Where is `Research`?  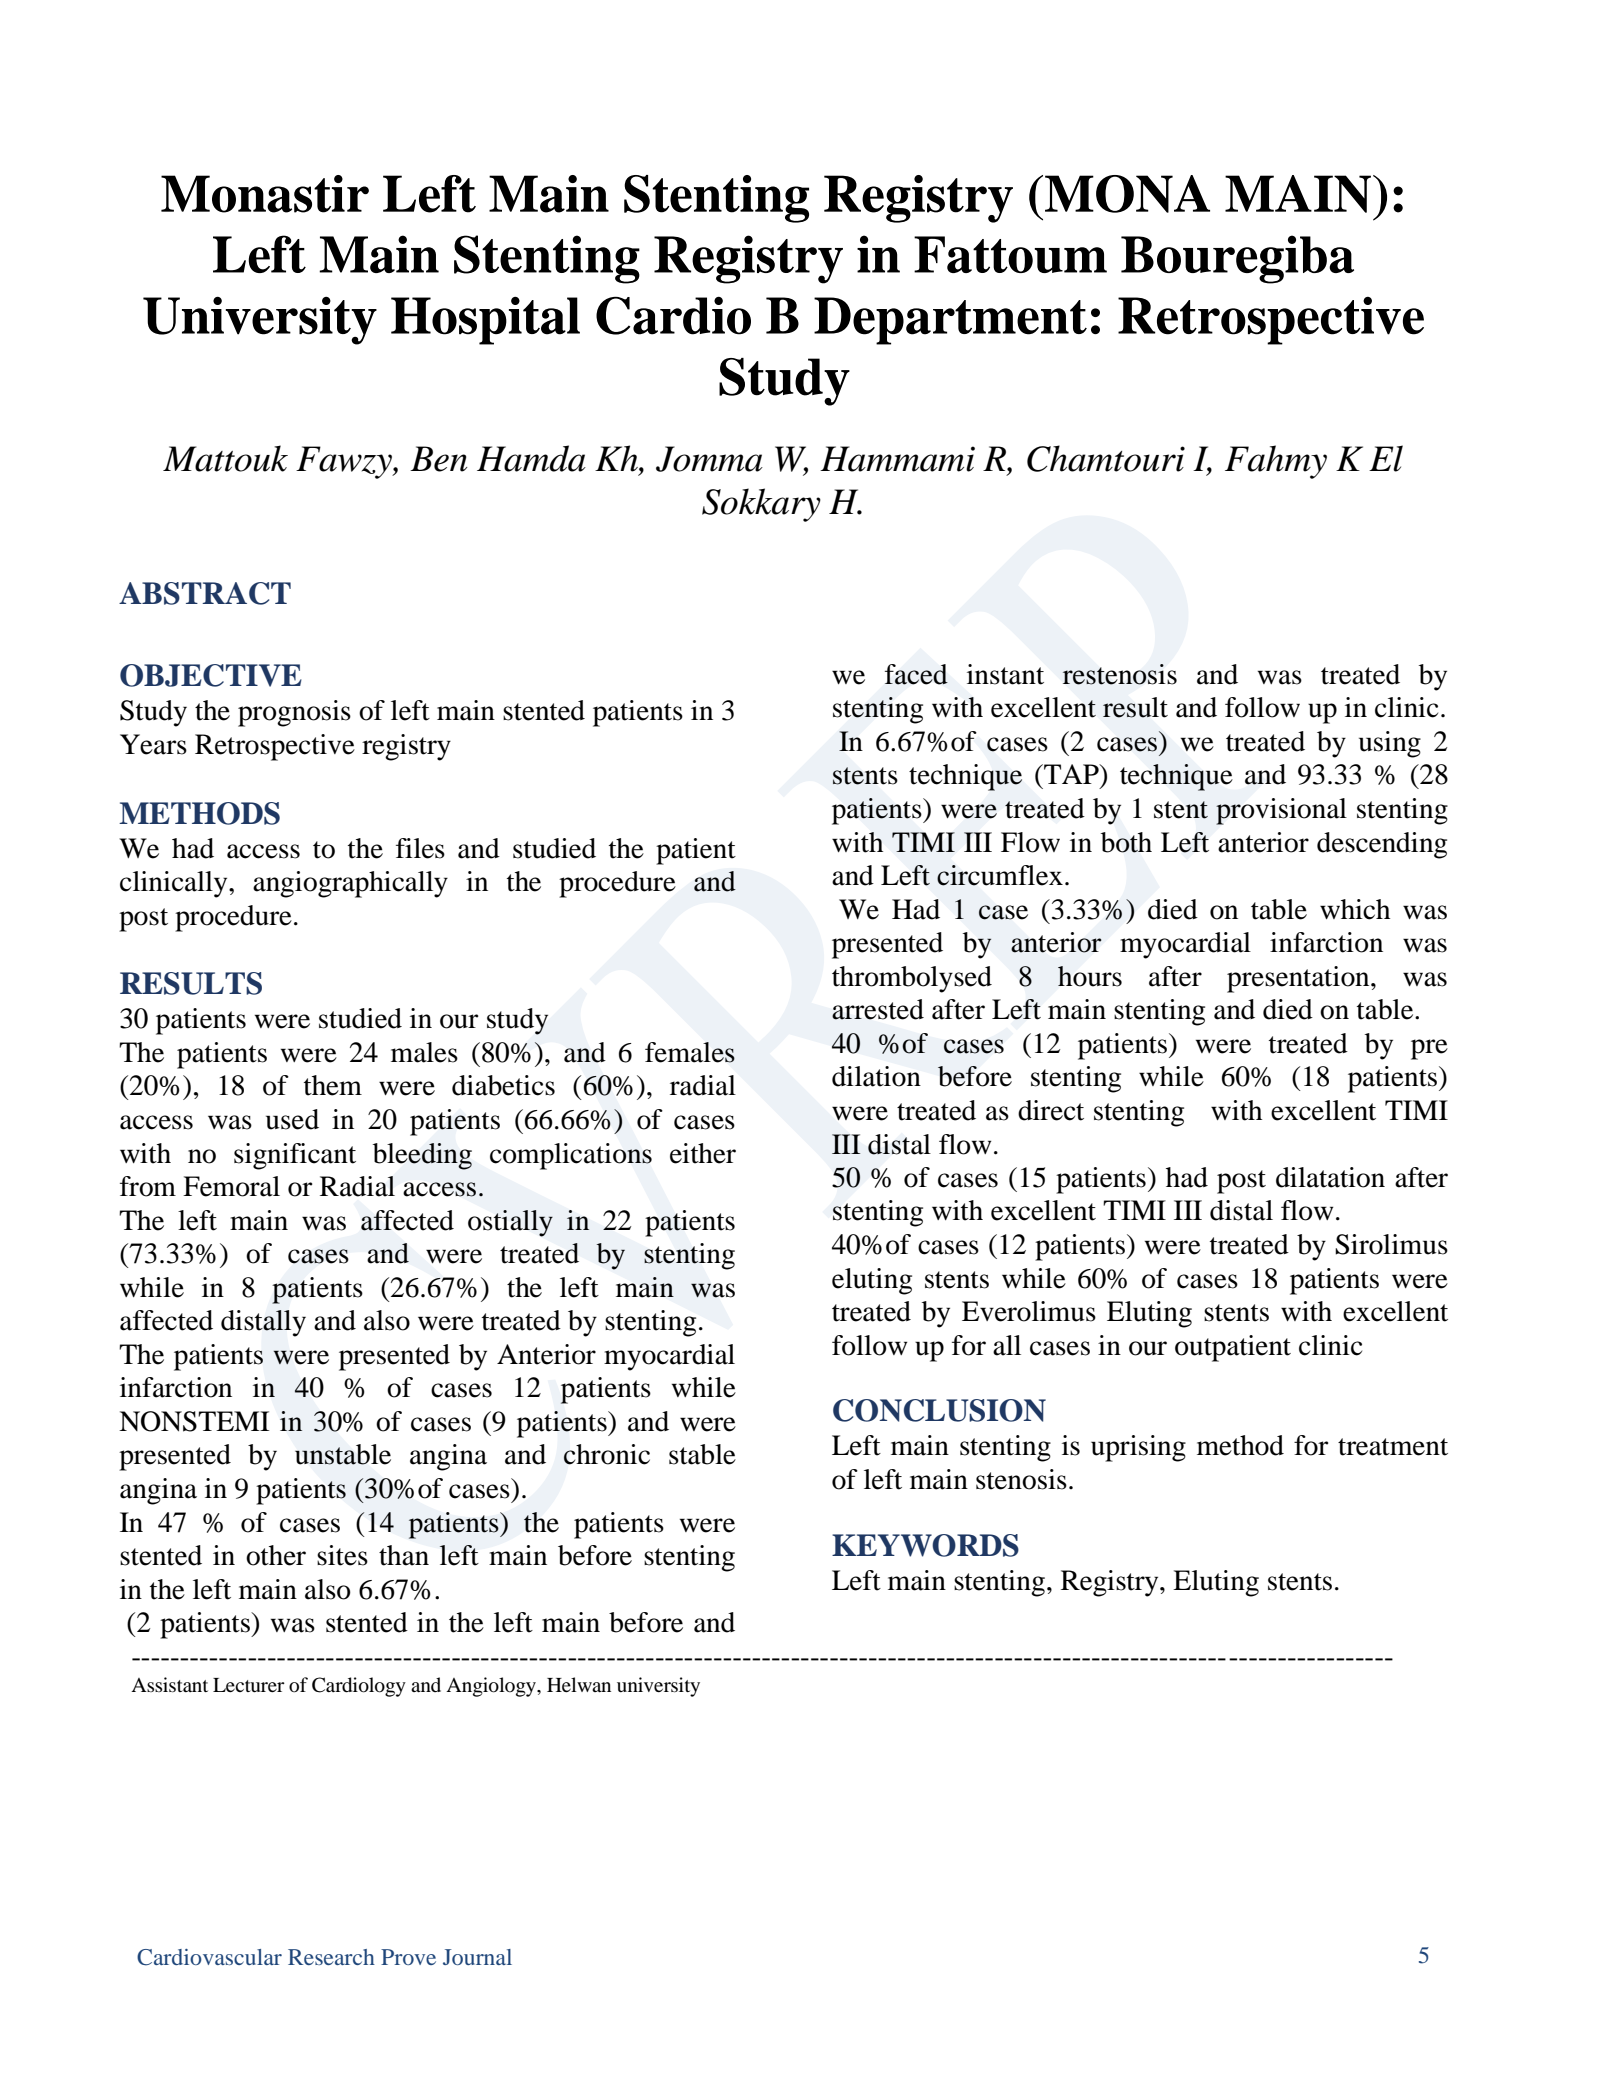
Research is located at coordinates (331, 1957).
